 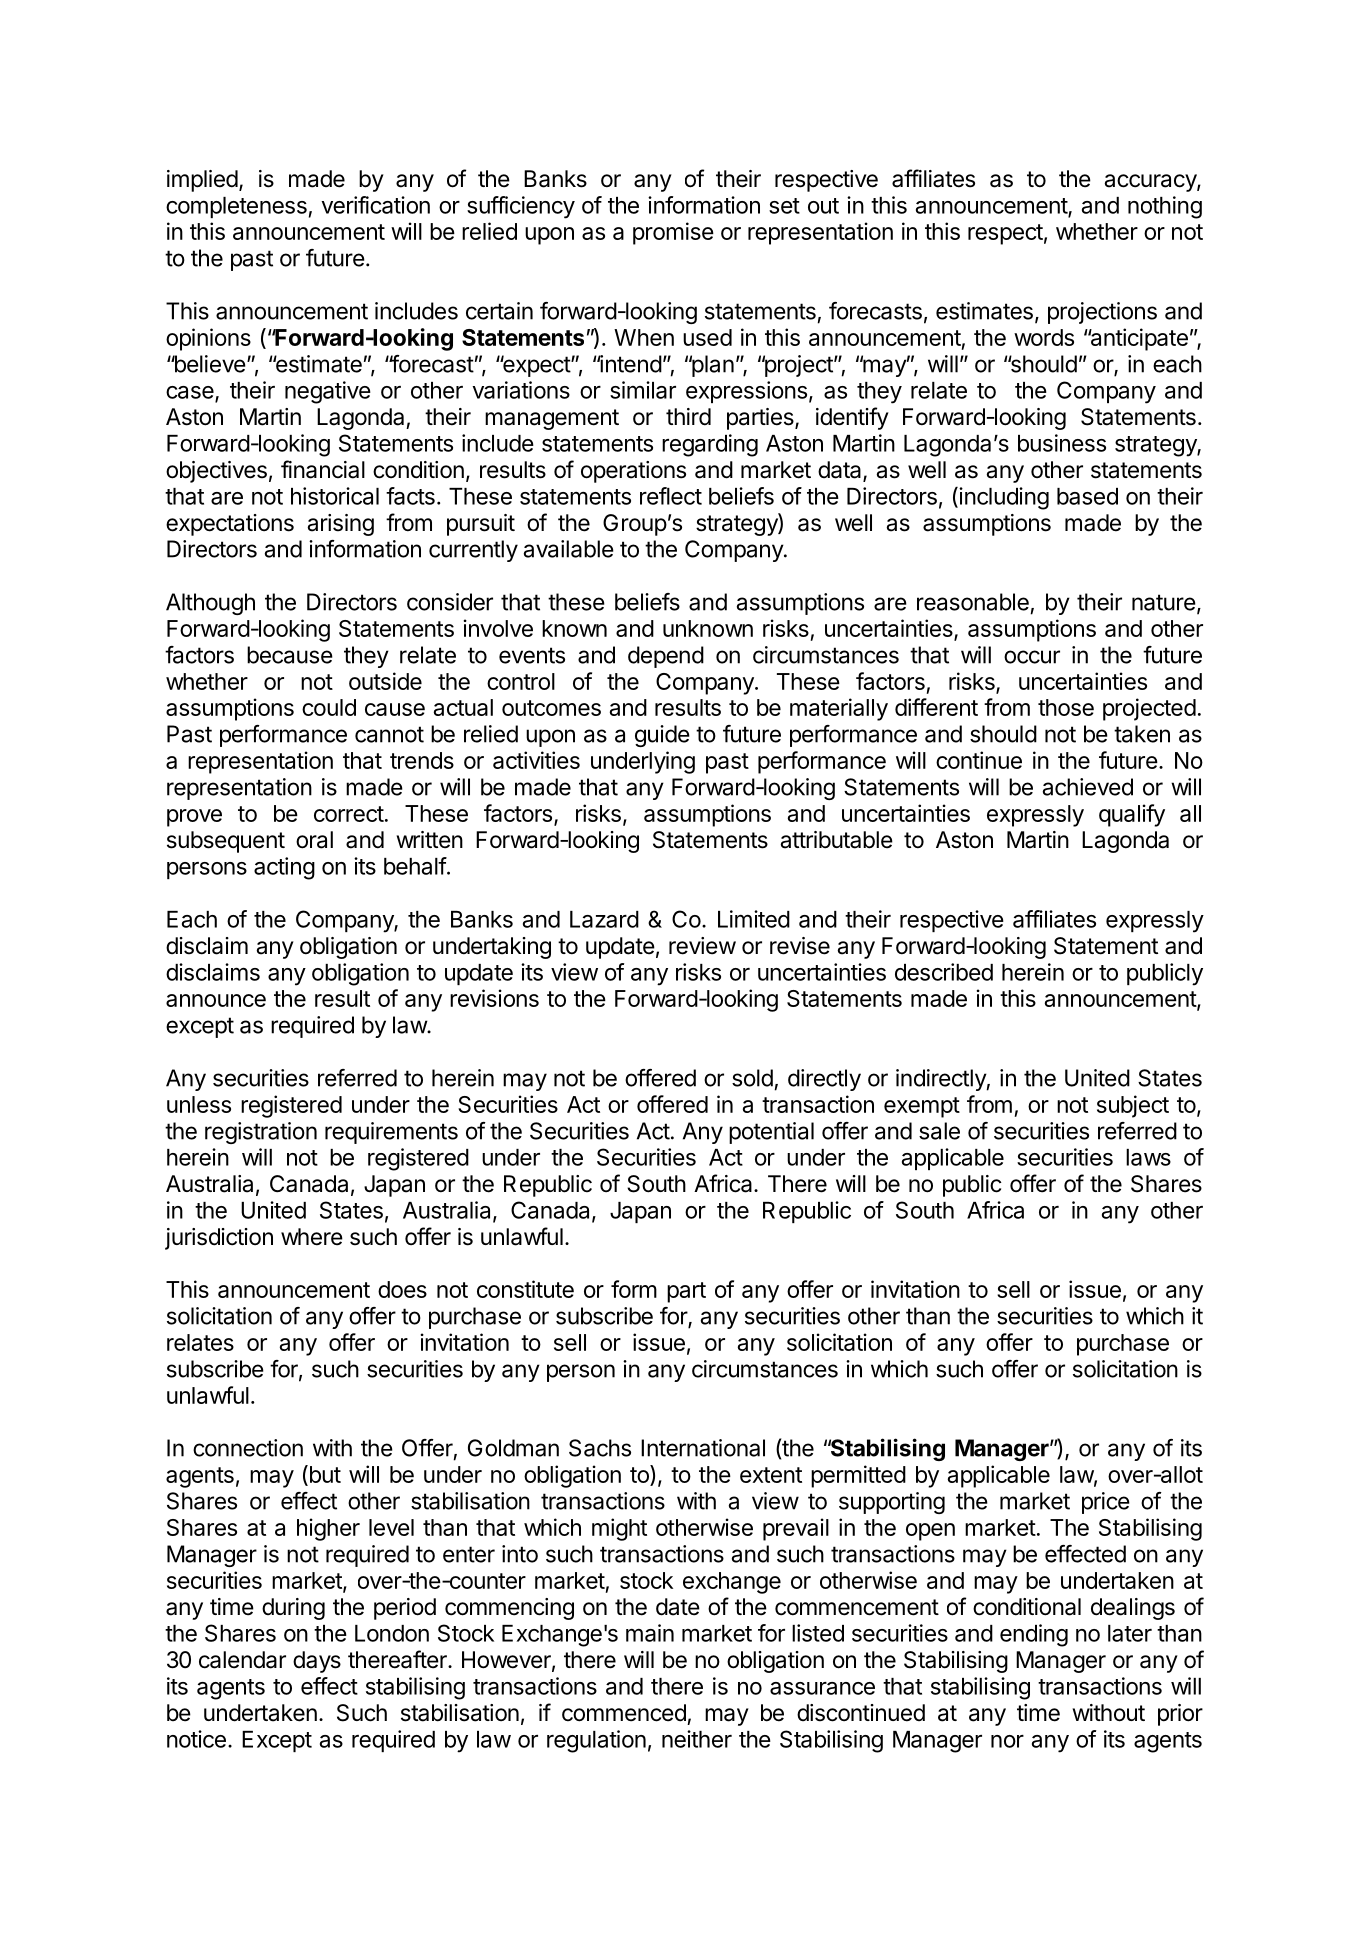 I want to click on guide, so click(x=662, y=736).
